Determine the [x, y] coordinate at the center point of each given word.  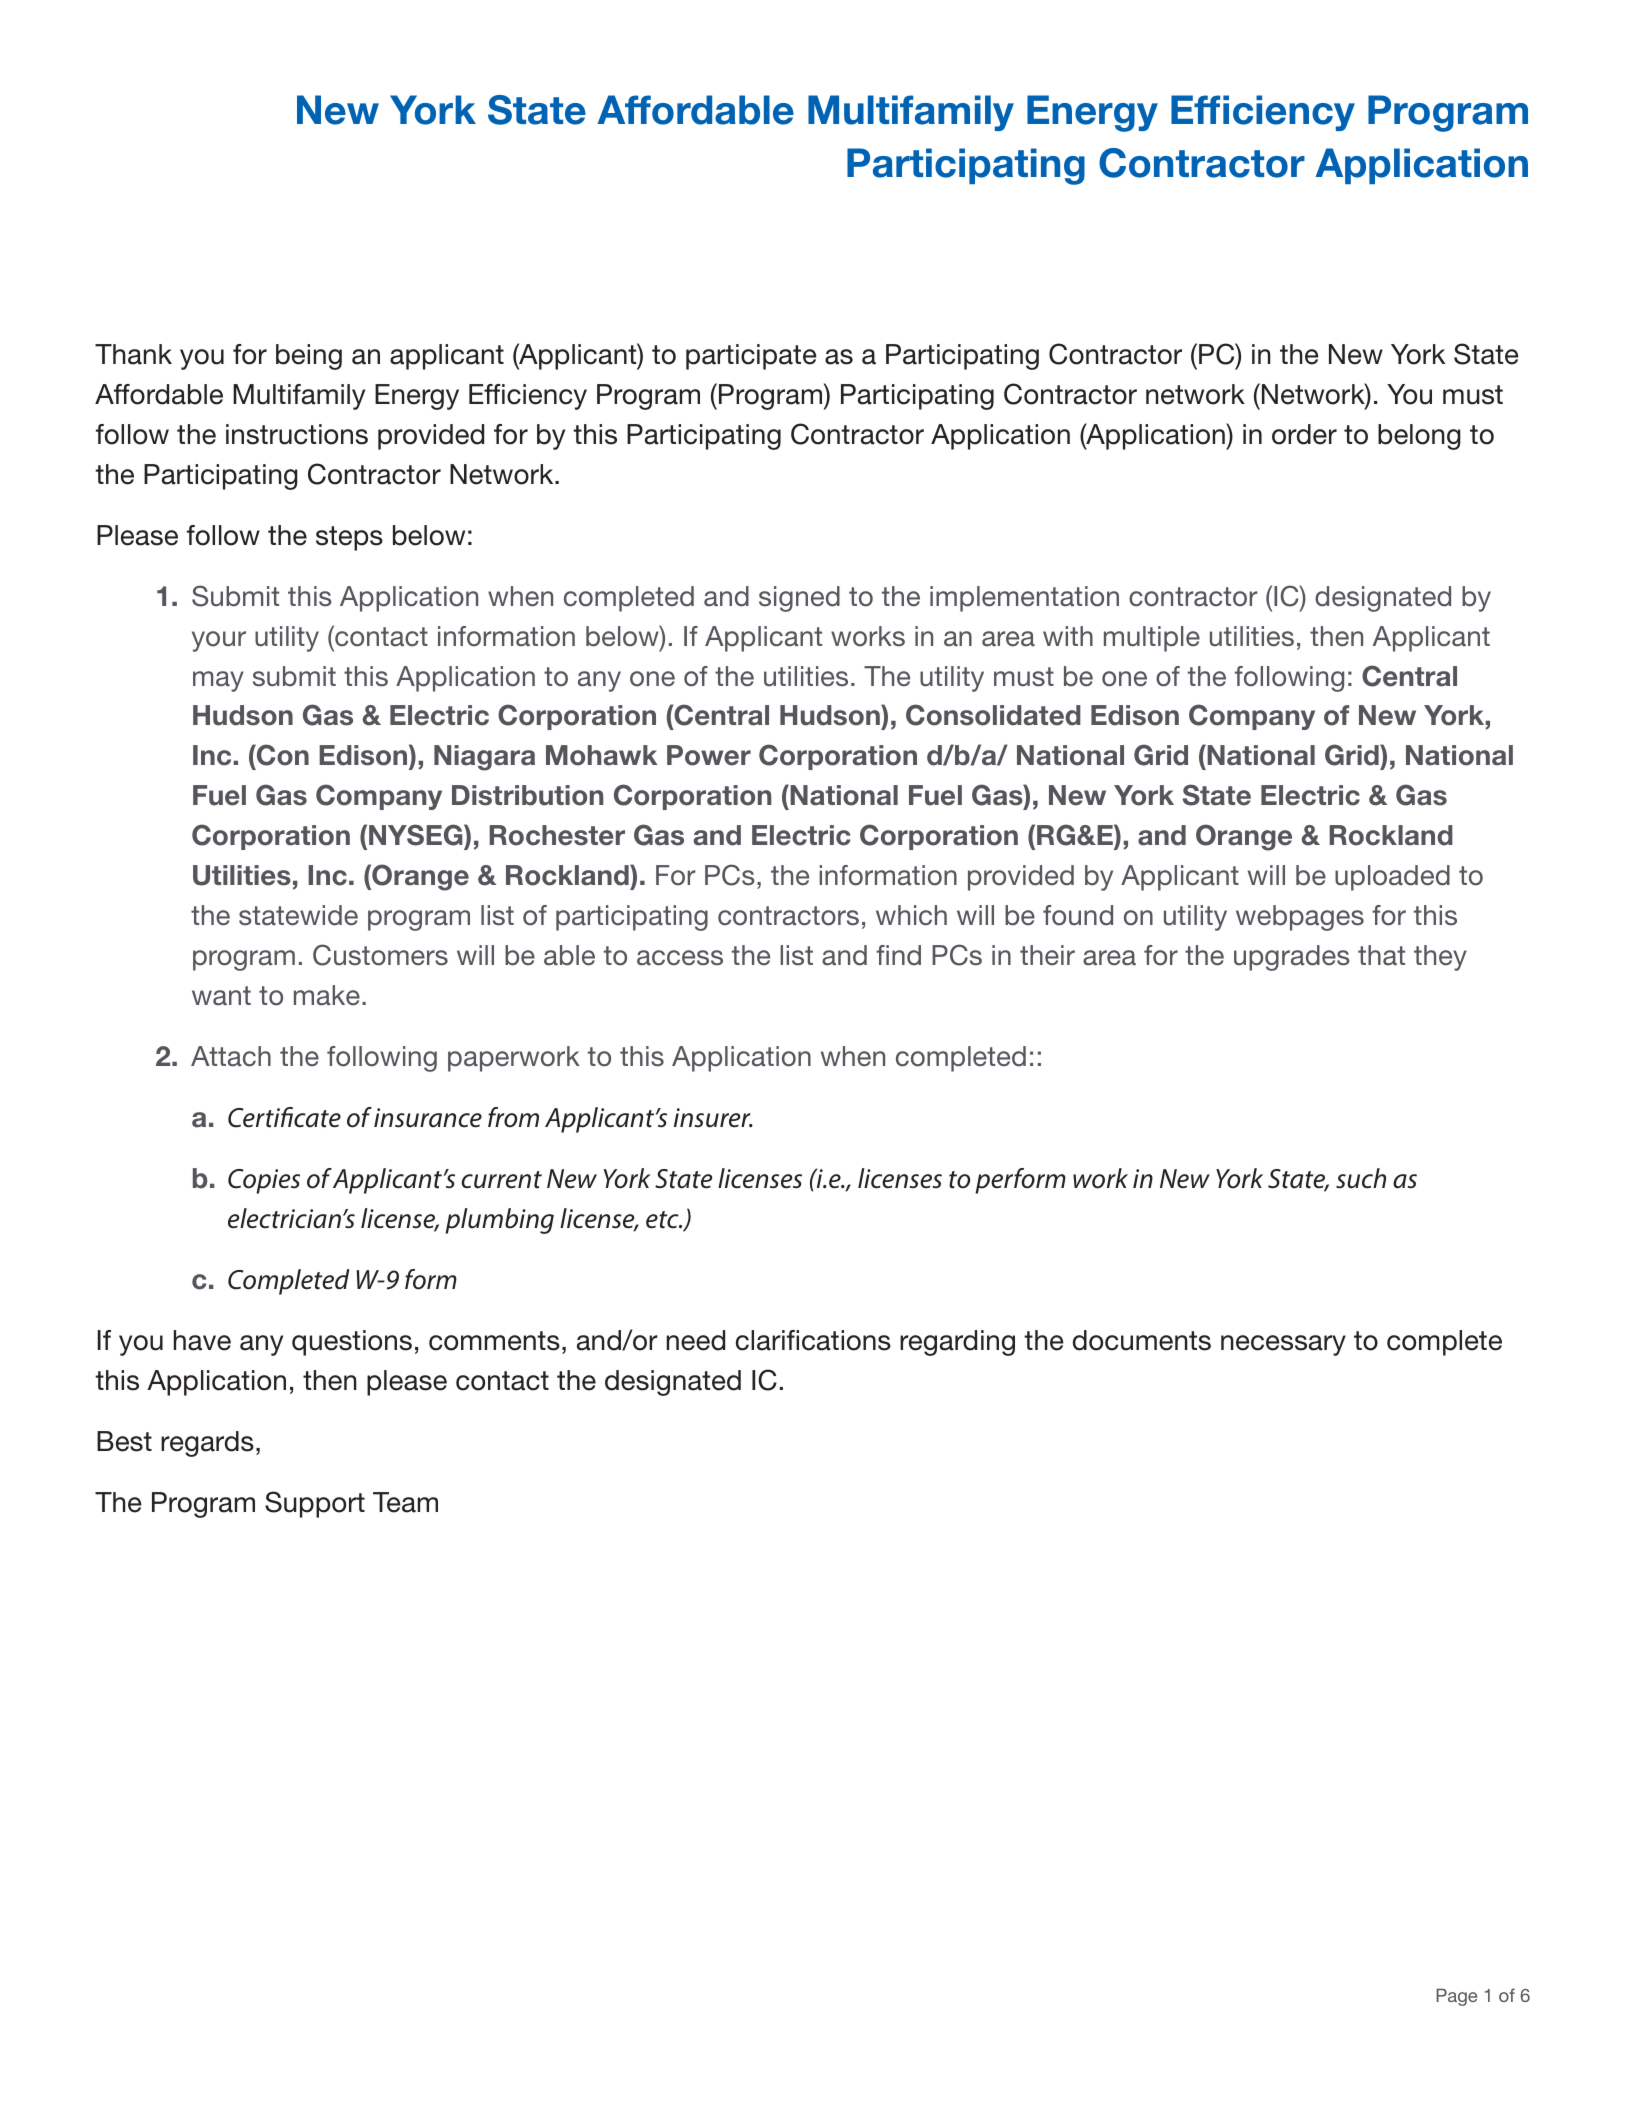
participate [751, 357]
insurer [713, 1118]
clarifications [813, 1340]
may [218, 681]
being [309, 357]
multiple [1152, 639]
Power [709, 755]
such [1361, 1178]
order [1304, 434]
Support [315, 1504]
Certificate [284, 1117]
